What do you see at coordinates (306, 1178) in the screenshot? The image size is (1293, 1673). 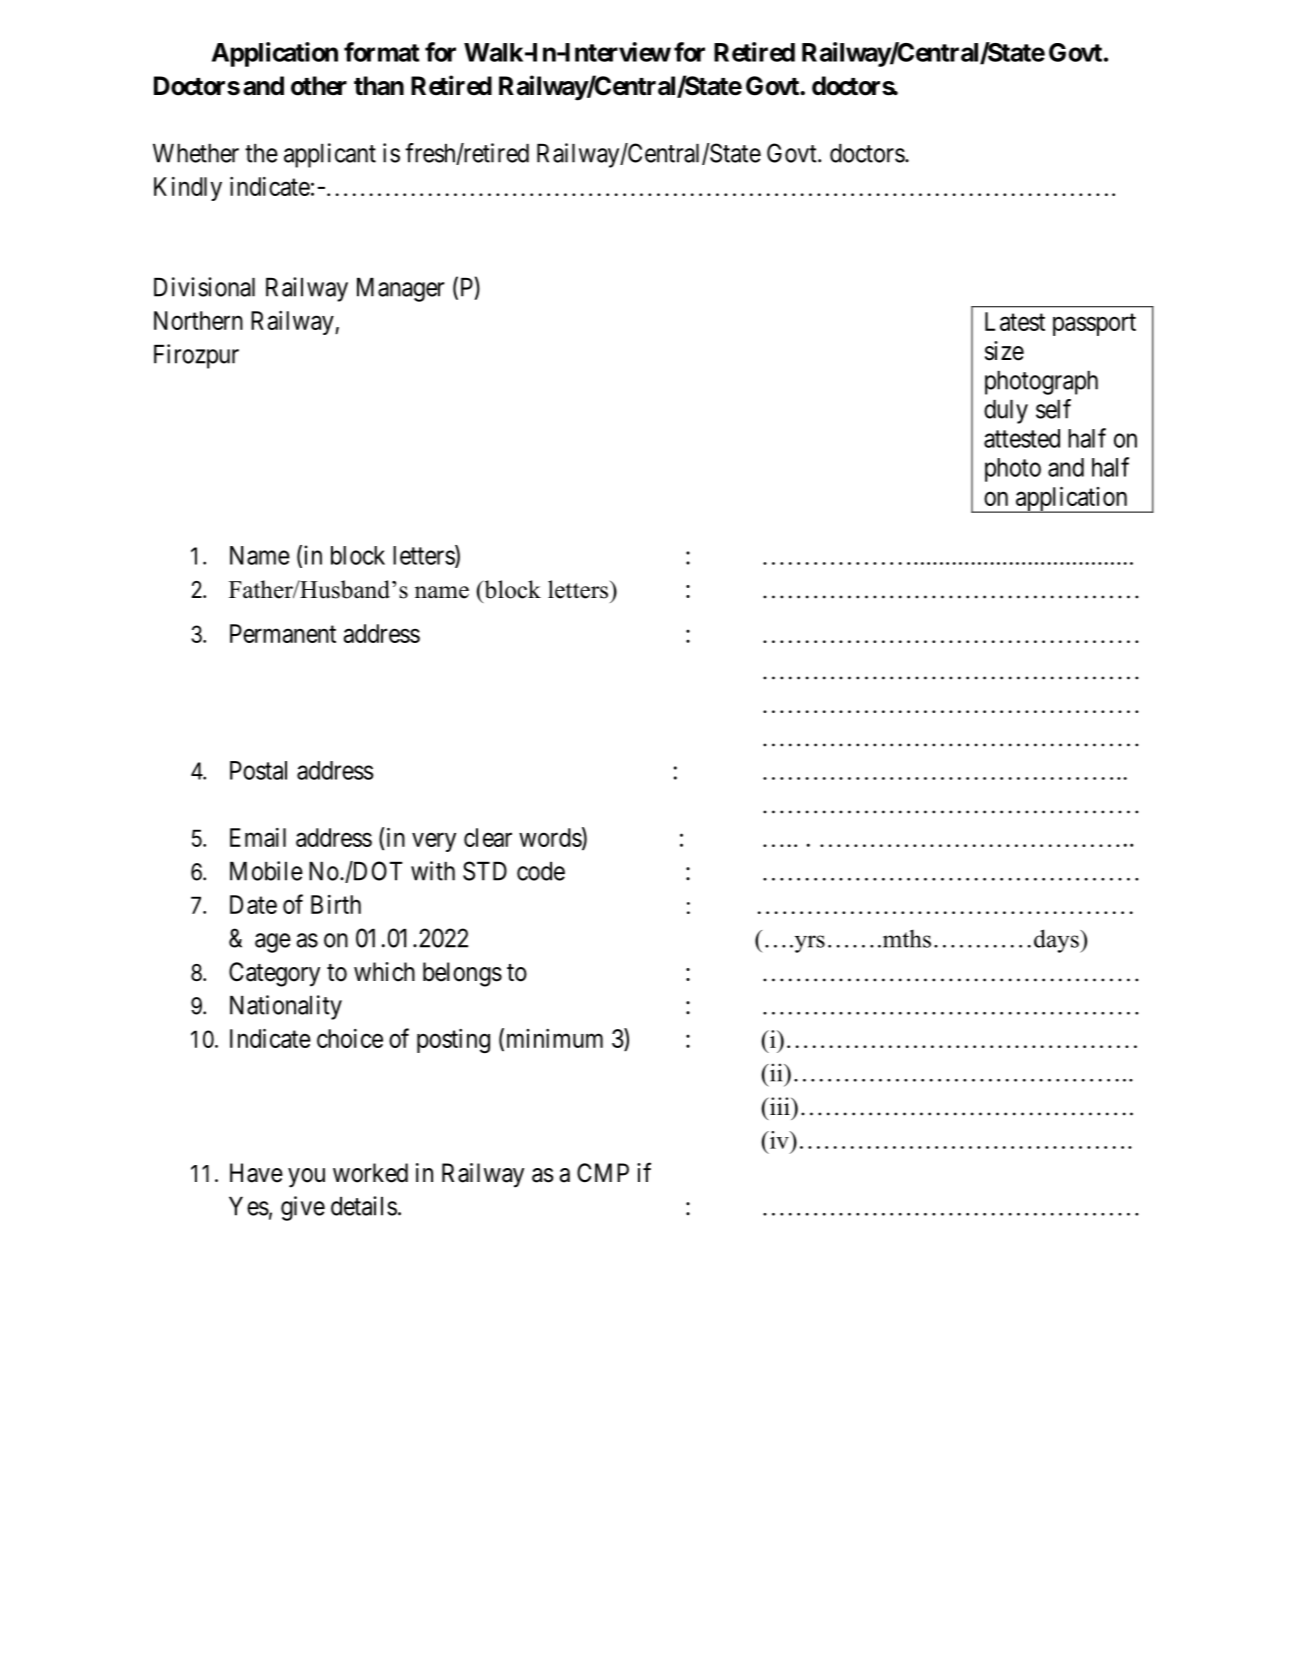 I see `you` at bounding box center [306, 1178].
